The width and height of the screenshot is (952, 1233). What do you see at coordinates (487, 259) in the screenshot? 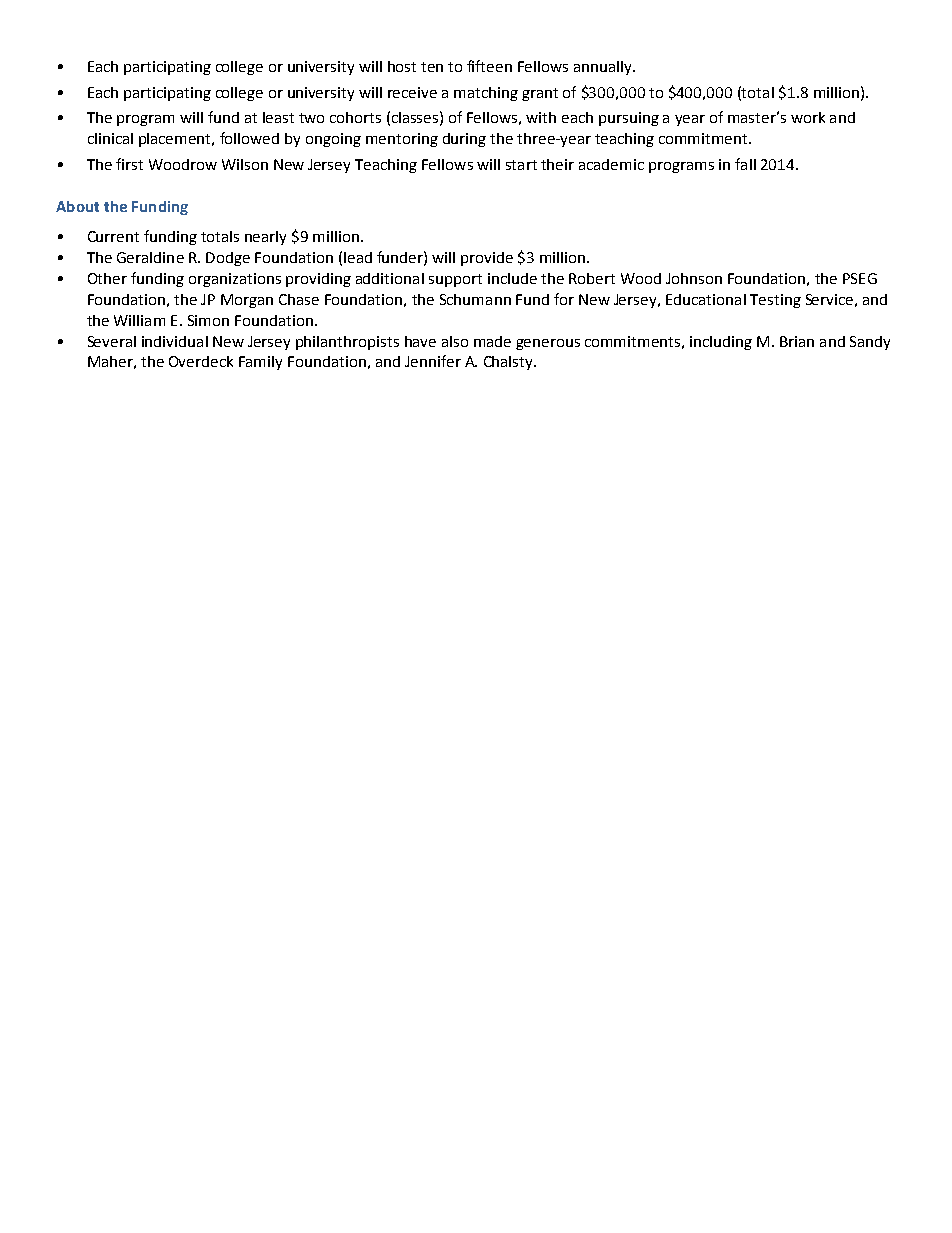
I see `provide` at bounding box center [487, 259].
